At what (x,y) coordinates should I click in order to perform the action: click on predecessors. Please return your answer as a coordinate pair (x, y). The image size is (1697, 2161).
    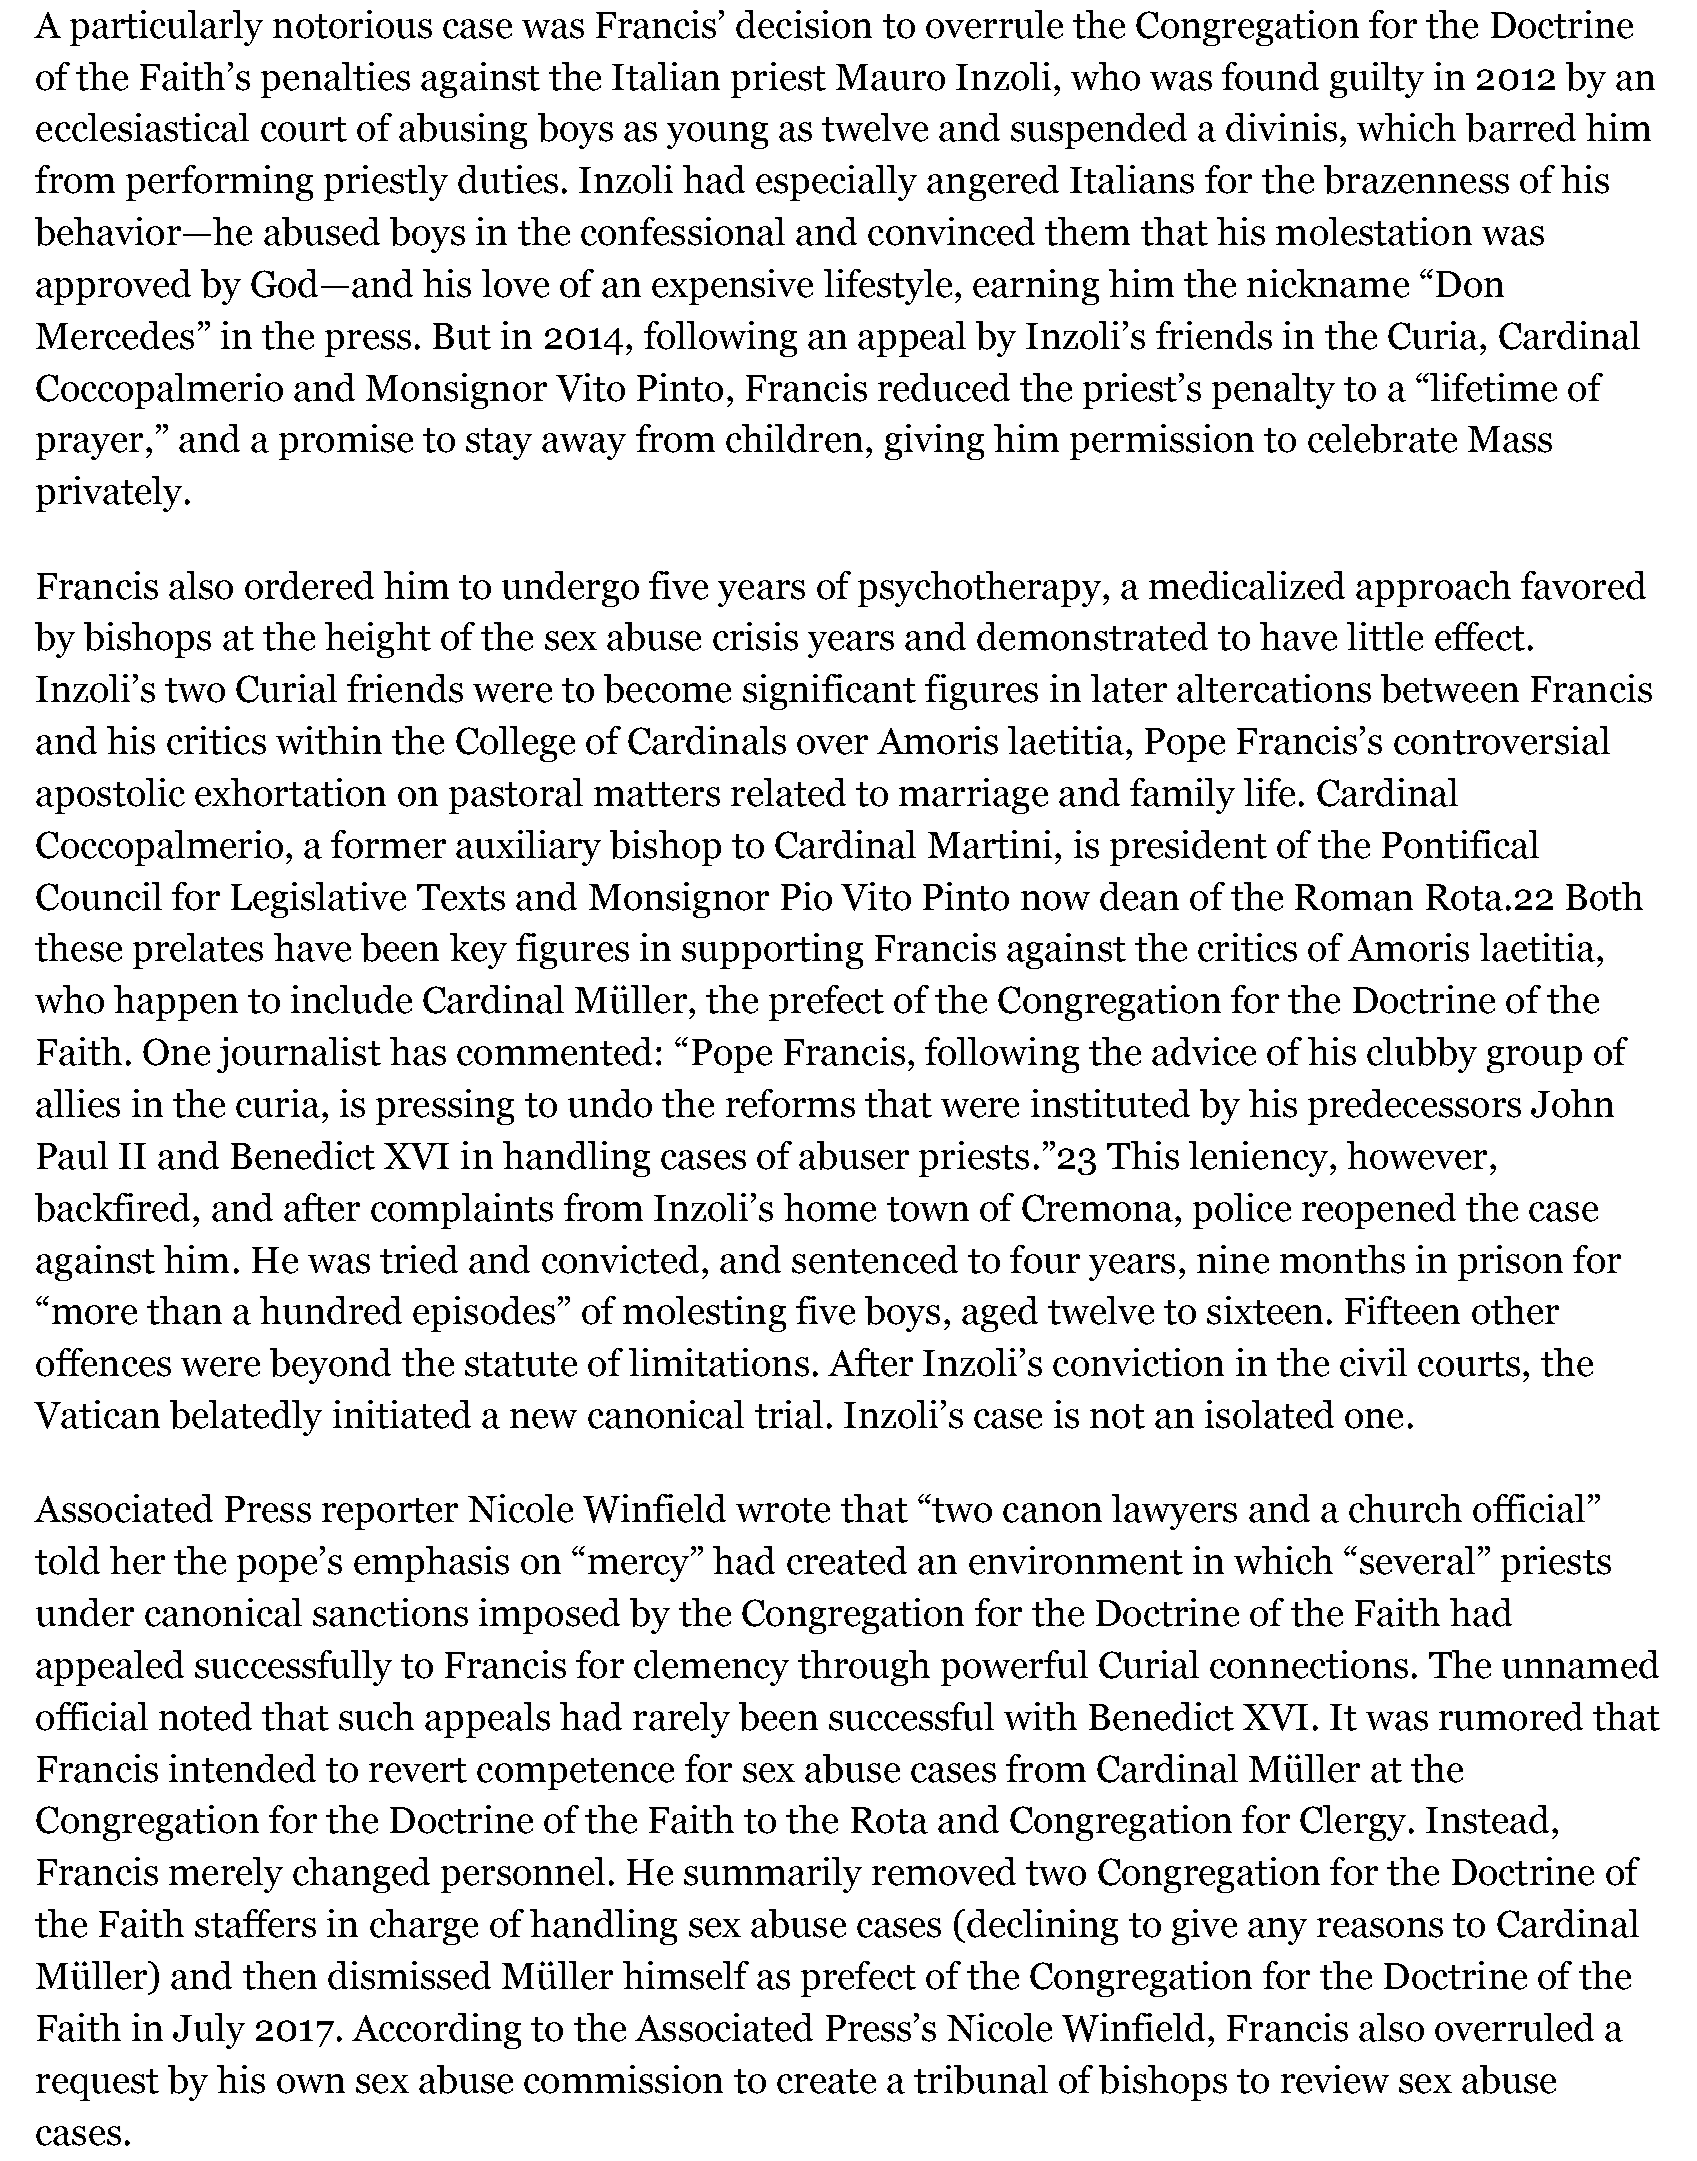
    Looking at the image, I should click on (1414, 1107).
